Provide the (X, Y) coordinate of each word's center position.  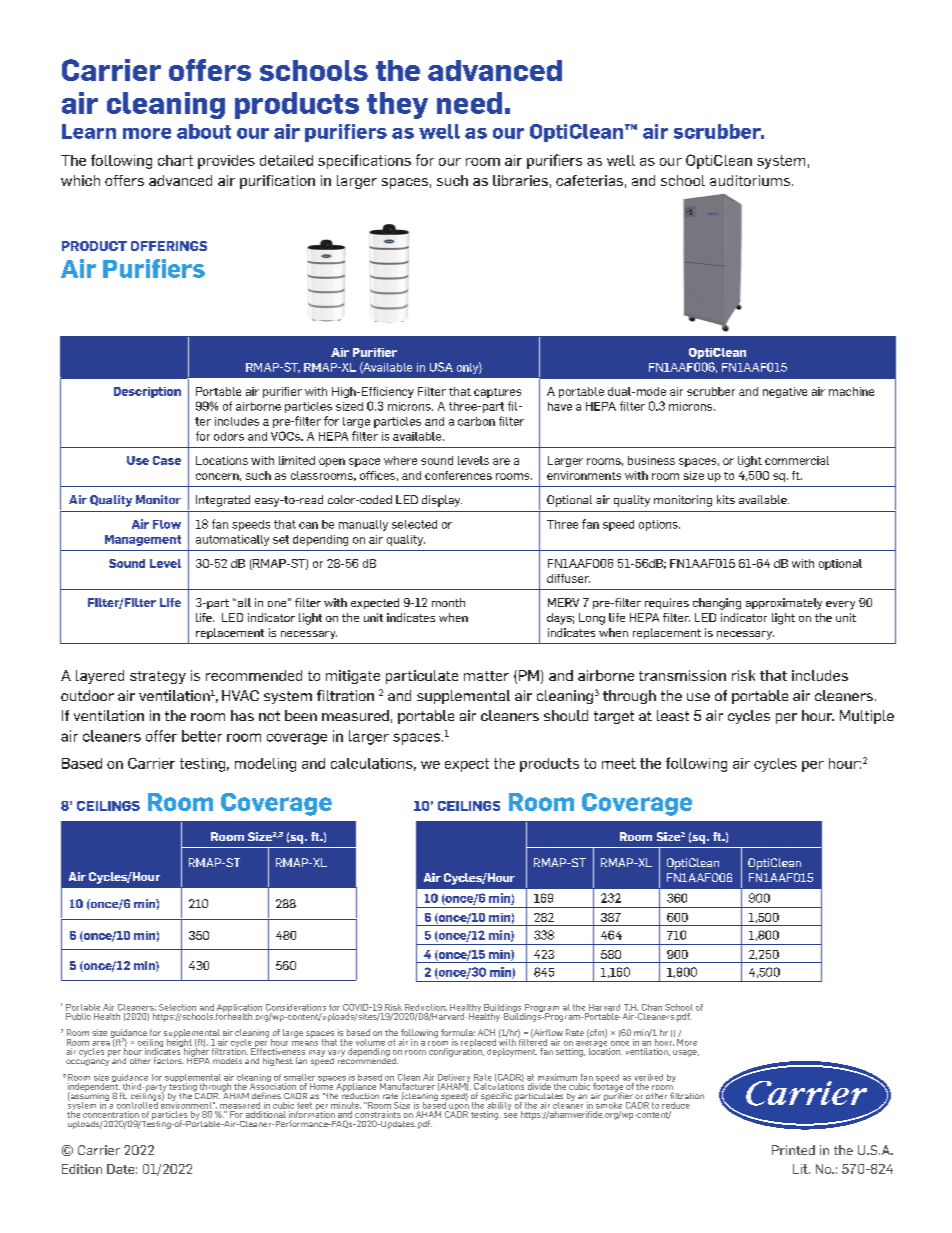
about (204, 131)
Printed (793, 1150)
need (469, 103)
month (448, 602)
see (510, 1115)
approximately (784, 604)
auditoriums (751, 180)
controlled (137, 1104)
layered (100, 677)
